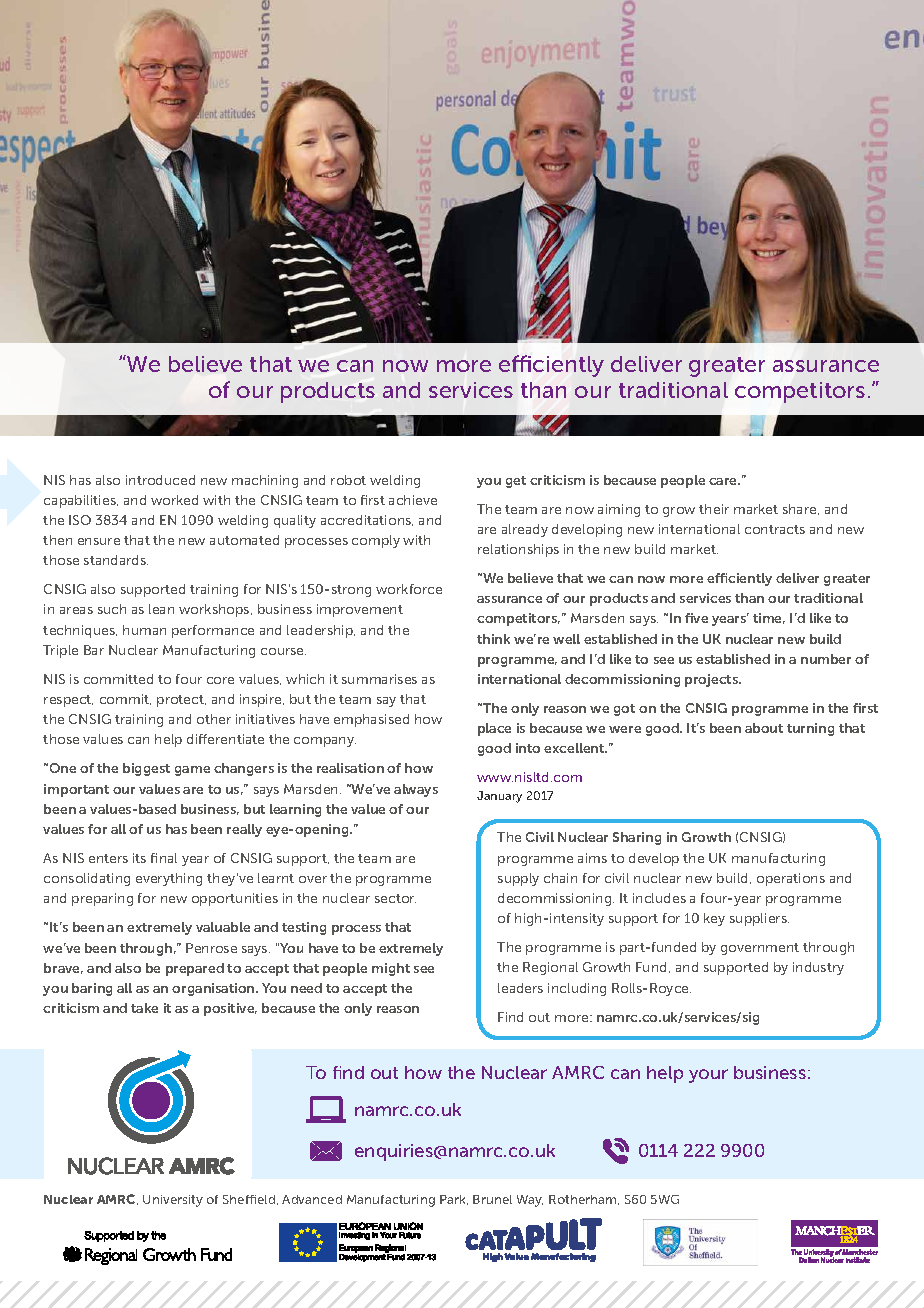  Describe the element at coordinates (454, 1200) in the page. I see `Park` at that location.
